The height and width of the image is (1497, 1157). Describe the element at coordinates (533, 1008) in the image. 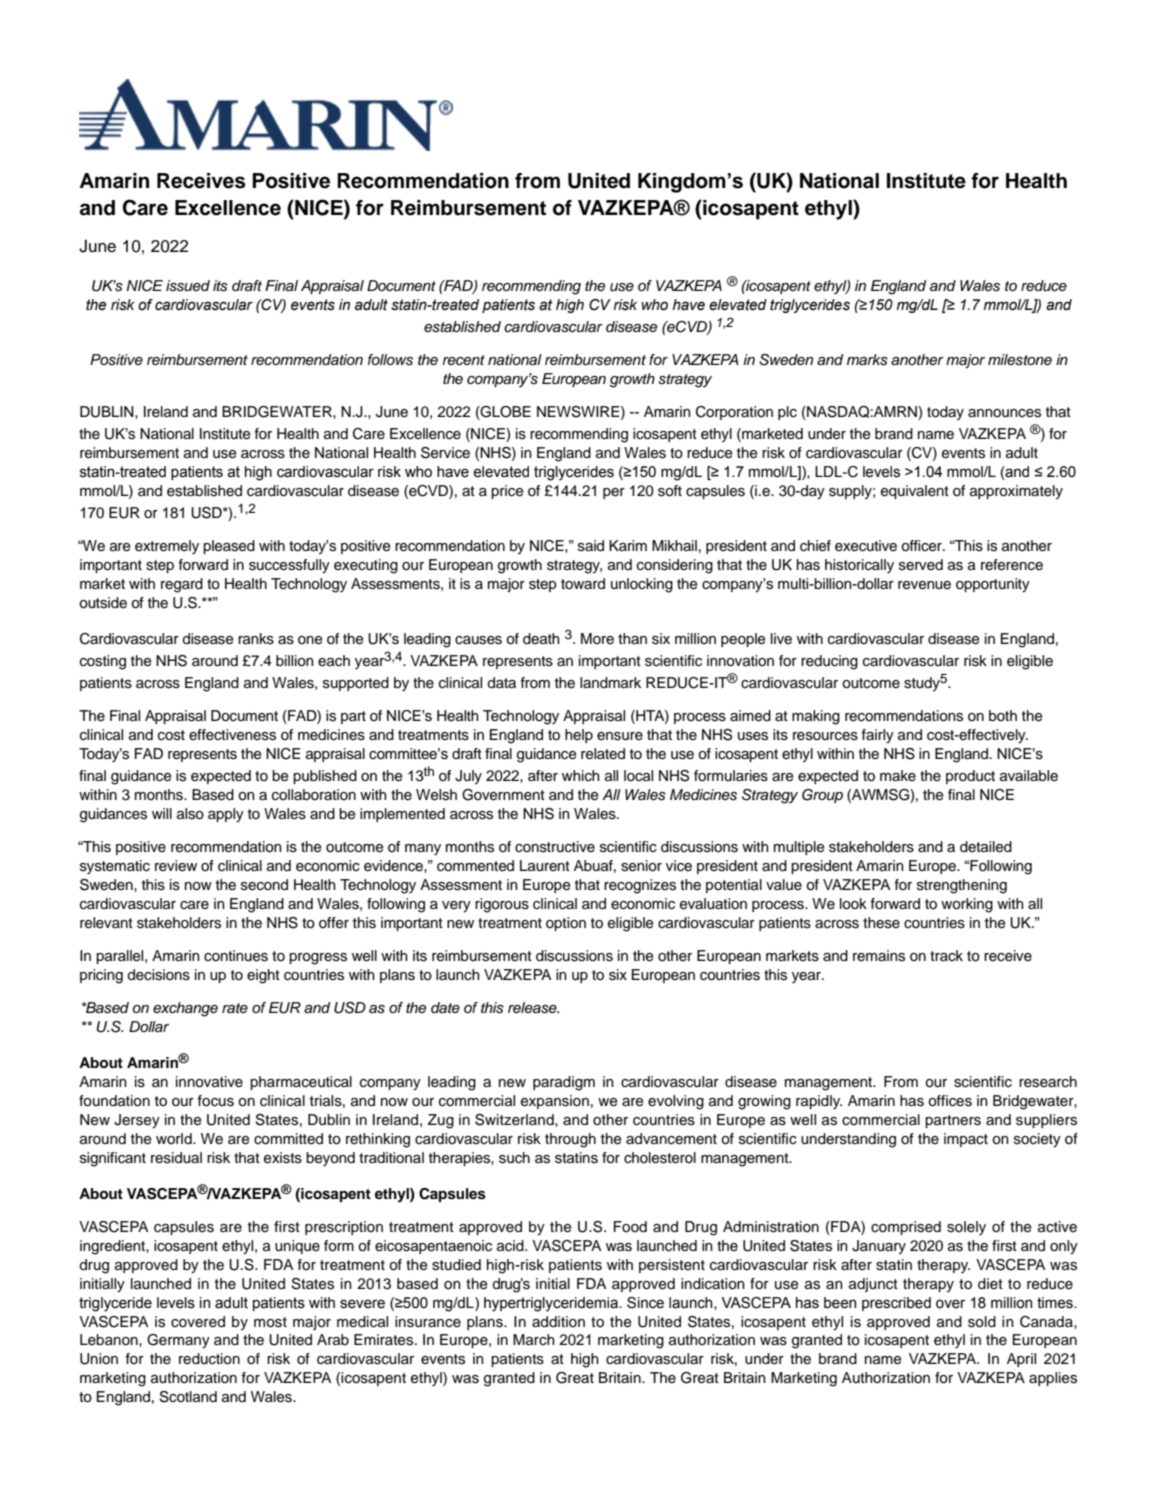

I see `release` at that location.
